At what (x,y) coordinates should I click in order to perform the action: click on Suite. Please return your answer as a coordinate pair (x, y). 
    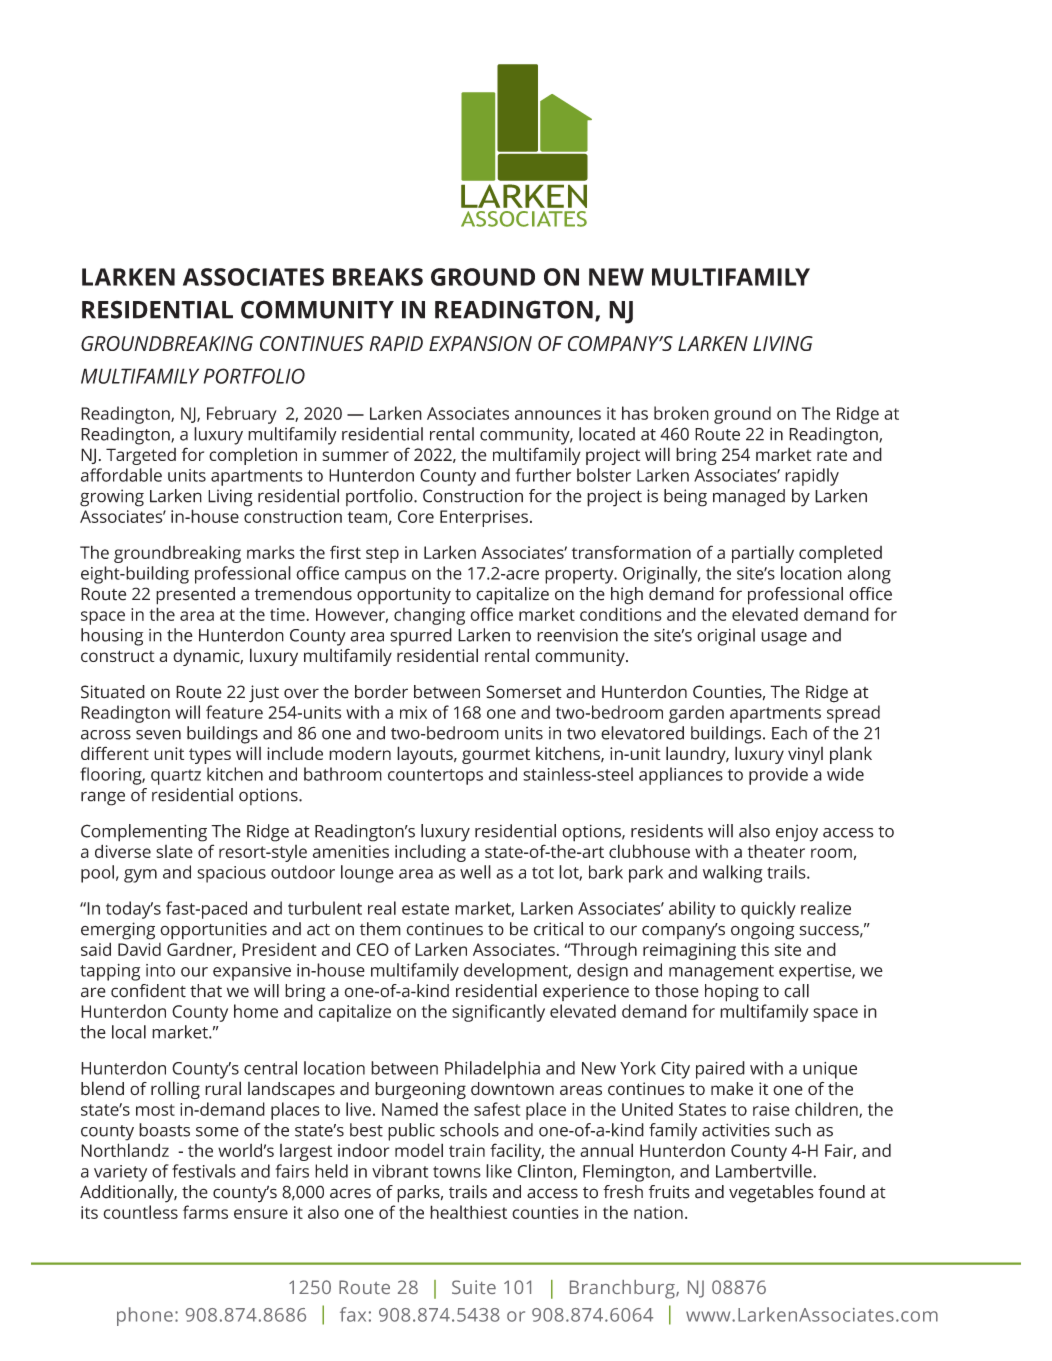
    Looking at the image, I should click on (474, 1287).
